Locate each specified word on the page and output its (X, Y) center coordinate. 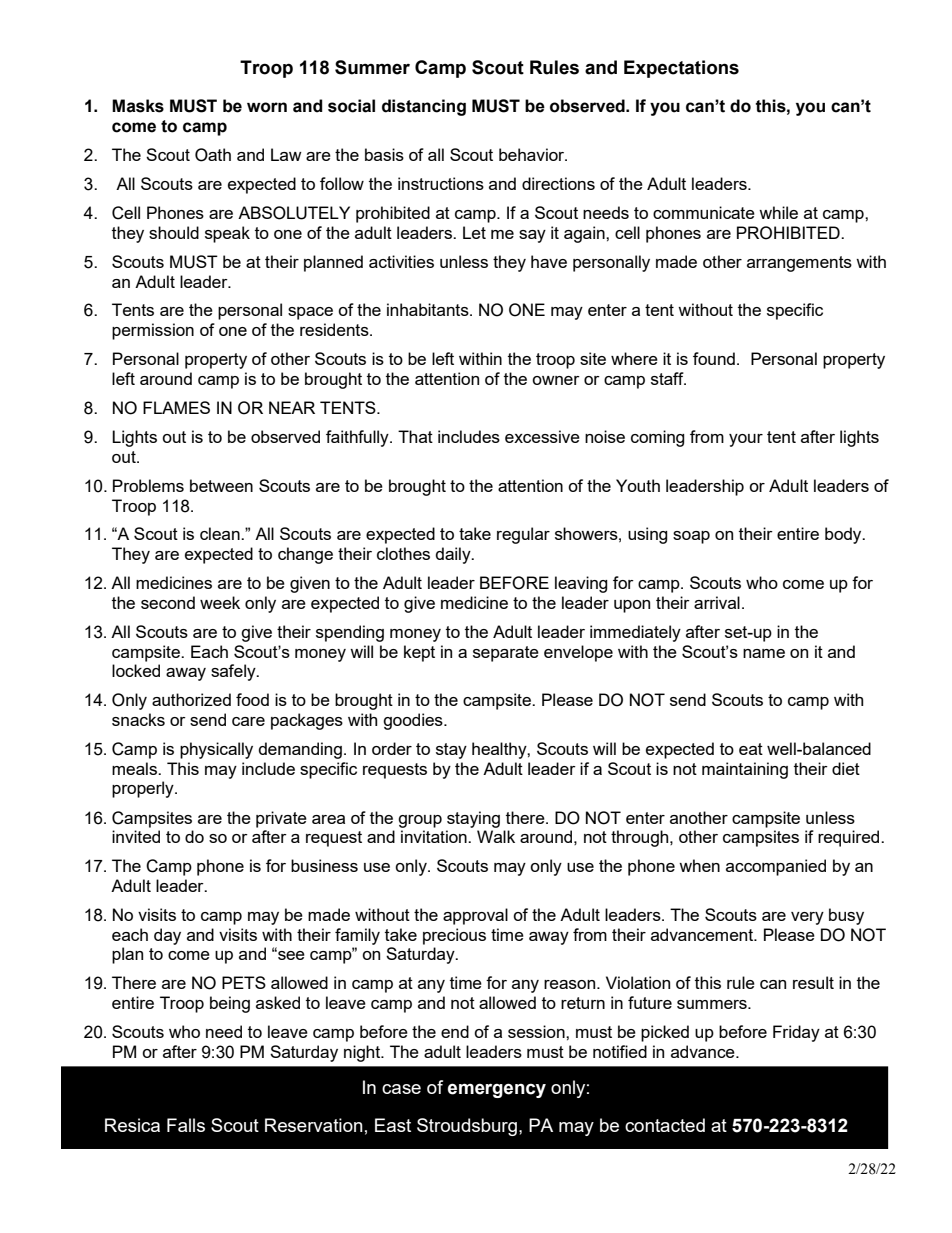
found (714, 358)
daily (454, 555)
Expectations (681, 69)
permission (153, 331)
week (220, 602)
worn (267, 107)
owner (556, 380)
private (281, 819)
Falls (186, 1125)
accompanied (776, 867)
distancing (424, 107)
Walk (496, 836)
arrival (717, 602)
